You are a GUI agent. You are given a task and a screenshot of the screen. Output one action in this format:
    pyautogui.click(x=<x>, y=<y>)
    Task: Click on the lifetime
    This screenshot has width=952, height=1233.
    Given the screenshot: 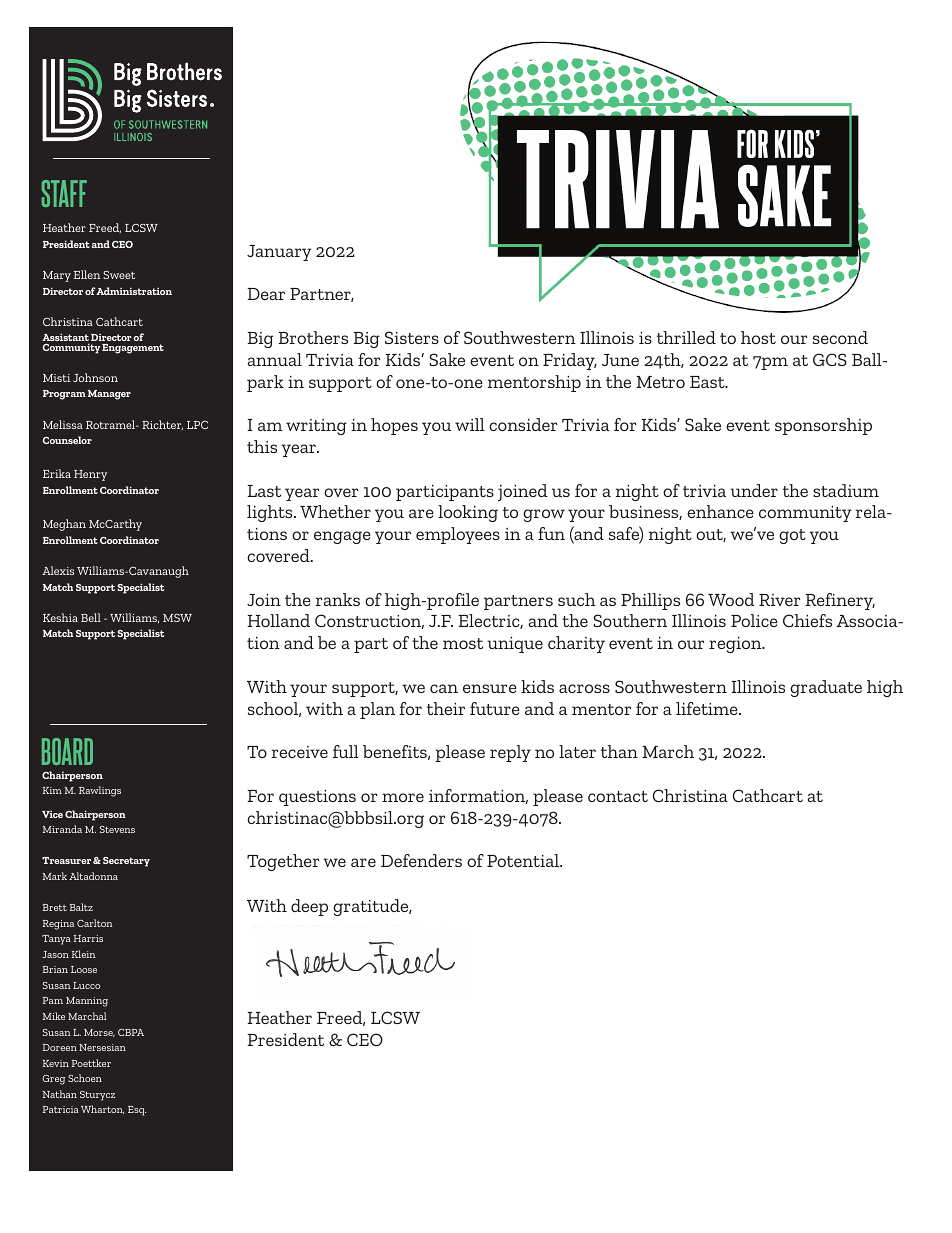 What is the action you would take?
    pyautogui.click(x=708, y=708)
